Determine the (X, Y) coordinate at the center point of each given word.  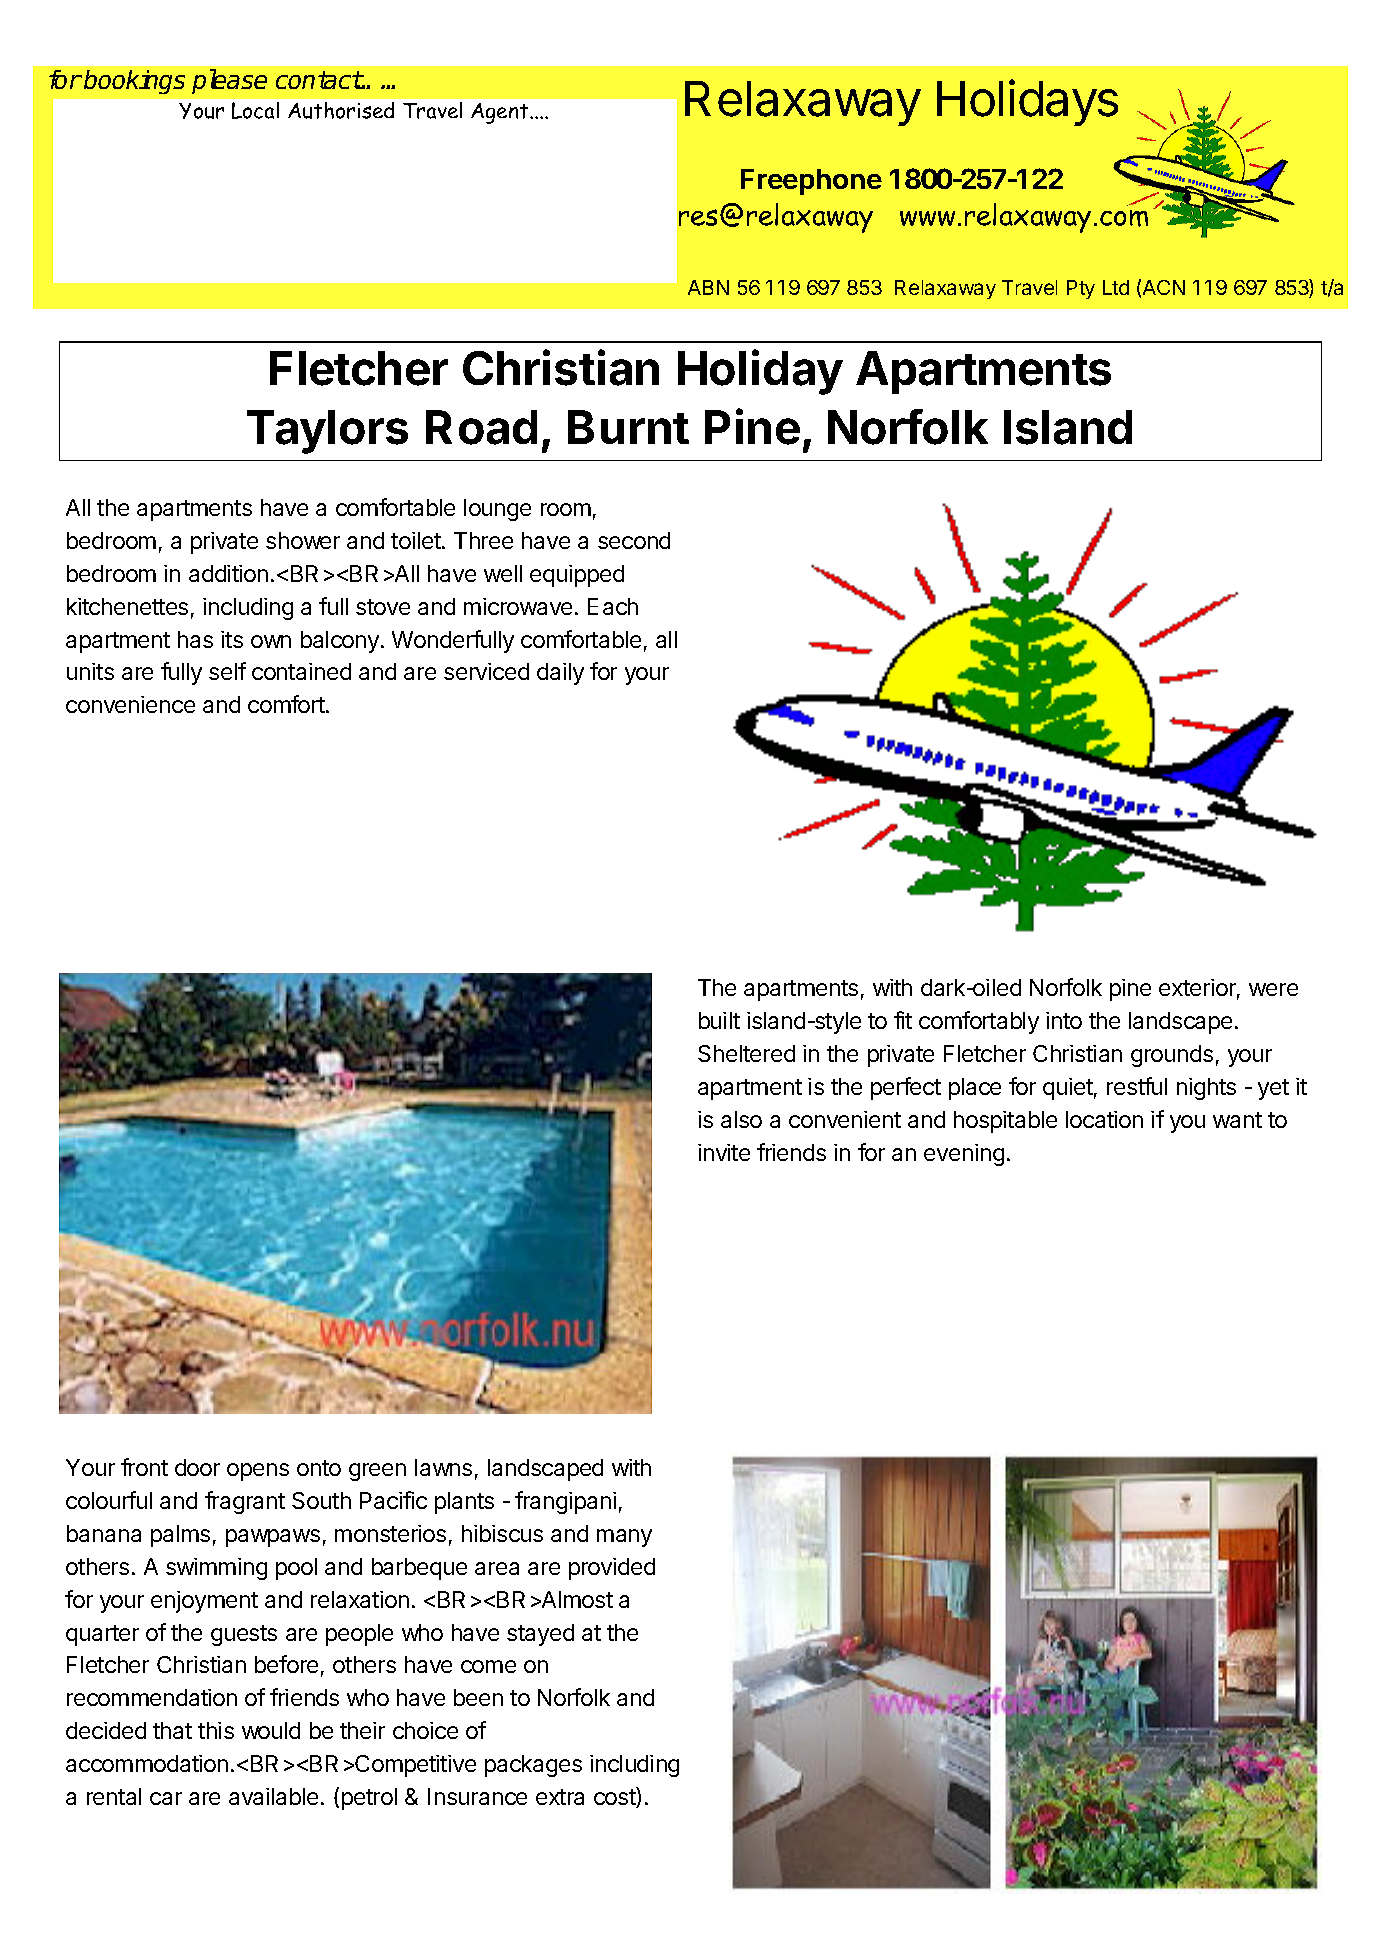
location (1104, 1119)
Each (613, 606)
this (216, 1730)
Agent (501, 113)
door (197, 1467)
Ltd (1116, 287)
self (227, 671)
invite (724, 1152)
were (1273, 989)
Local (255, 110)
